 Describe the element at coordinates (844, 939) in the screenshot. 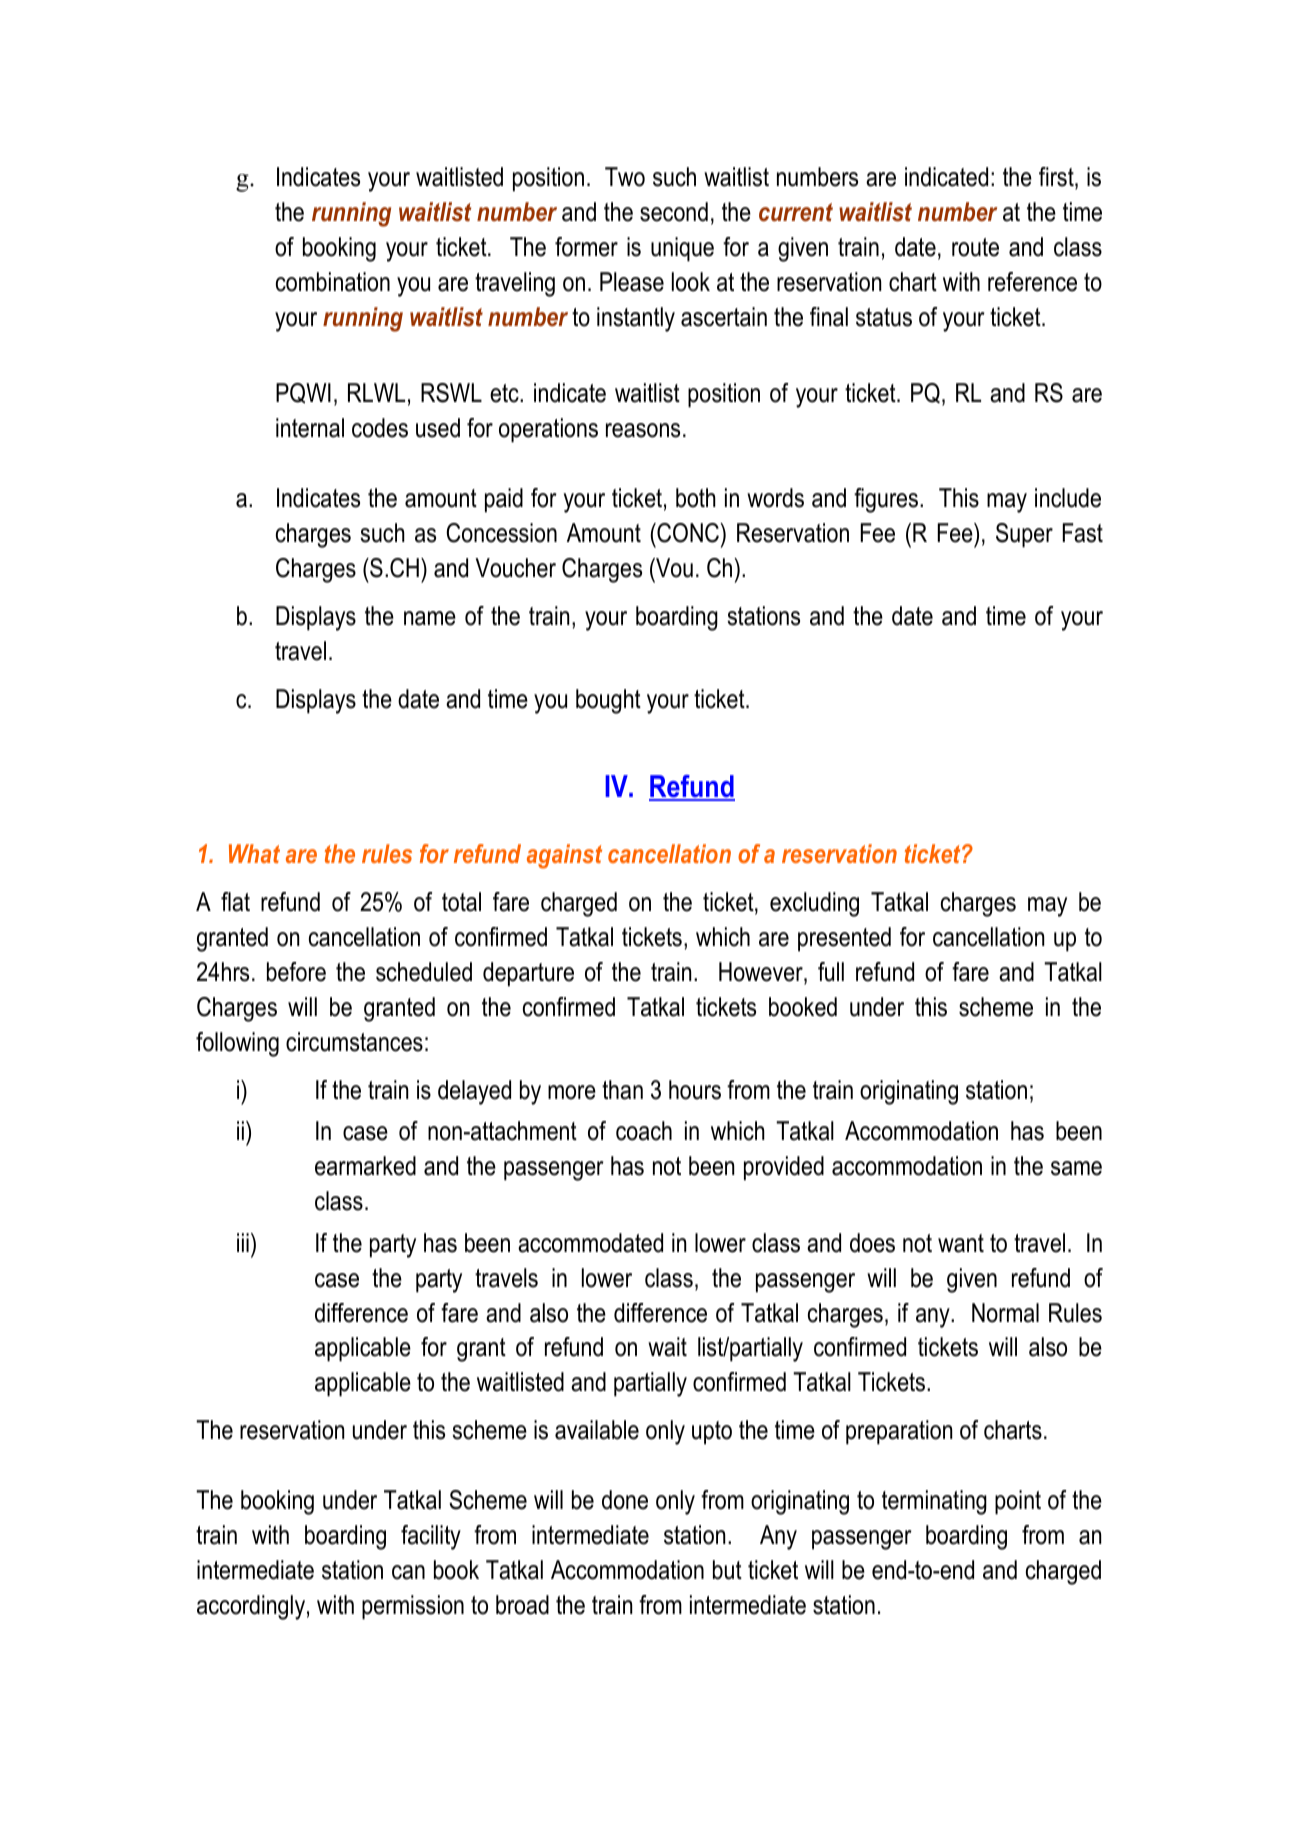

I see `presented` at that location.
